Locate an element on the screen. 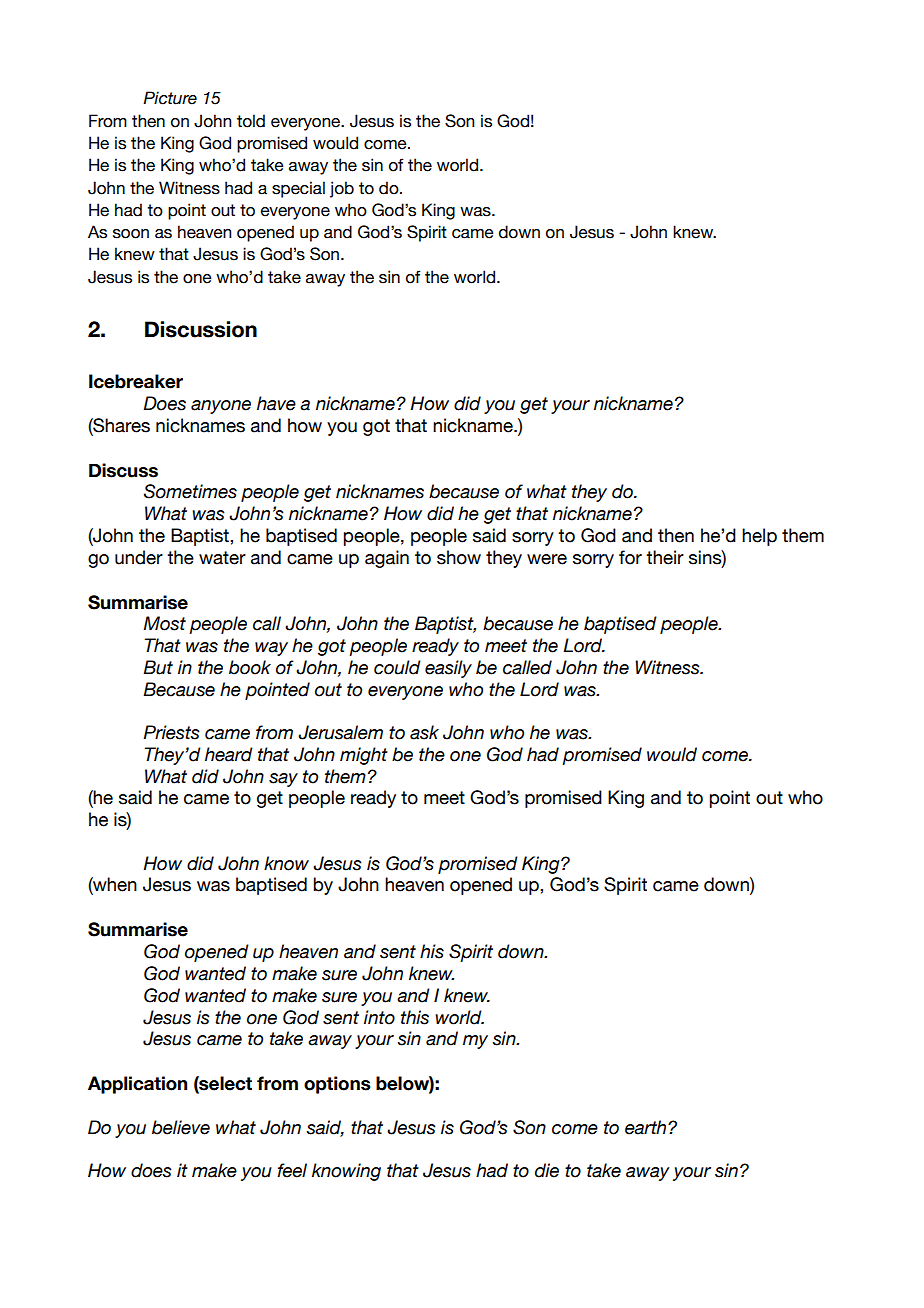 The image size is (924, 1308). easily is located at coordinates (448, 669).
